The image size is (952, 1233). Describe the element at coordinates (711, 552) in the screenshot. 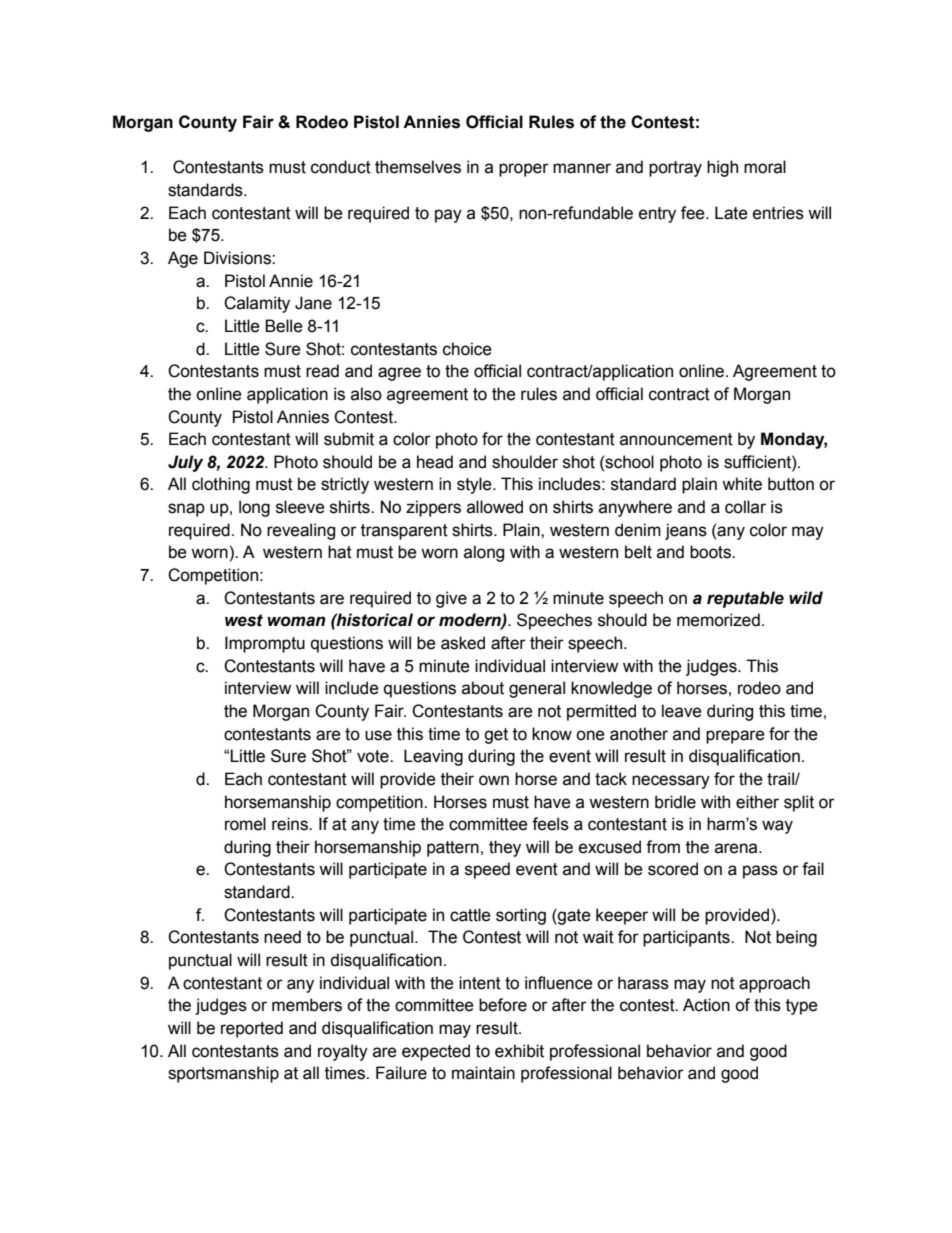

I see `boots` at that location.
